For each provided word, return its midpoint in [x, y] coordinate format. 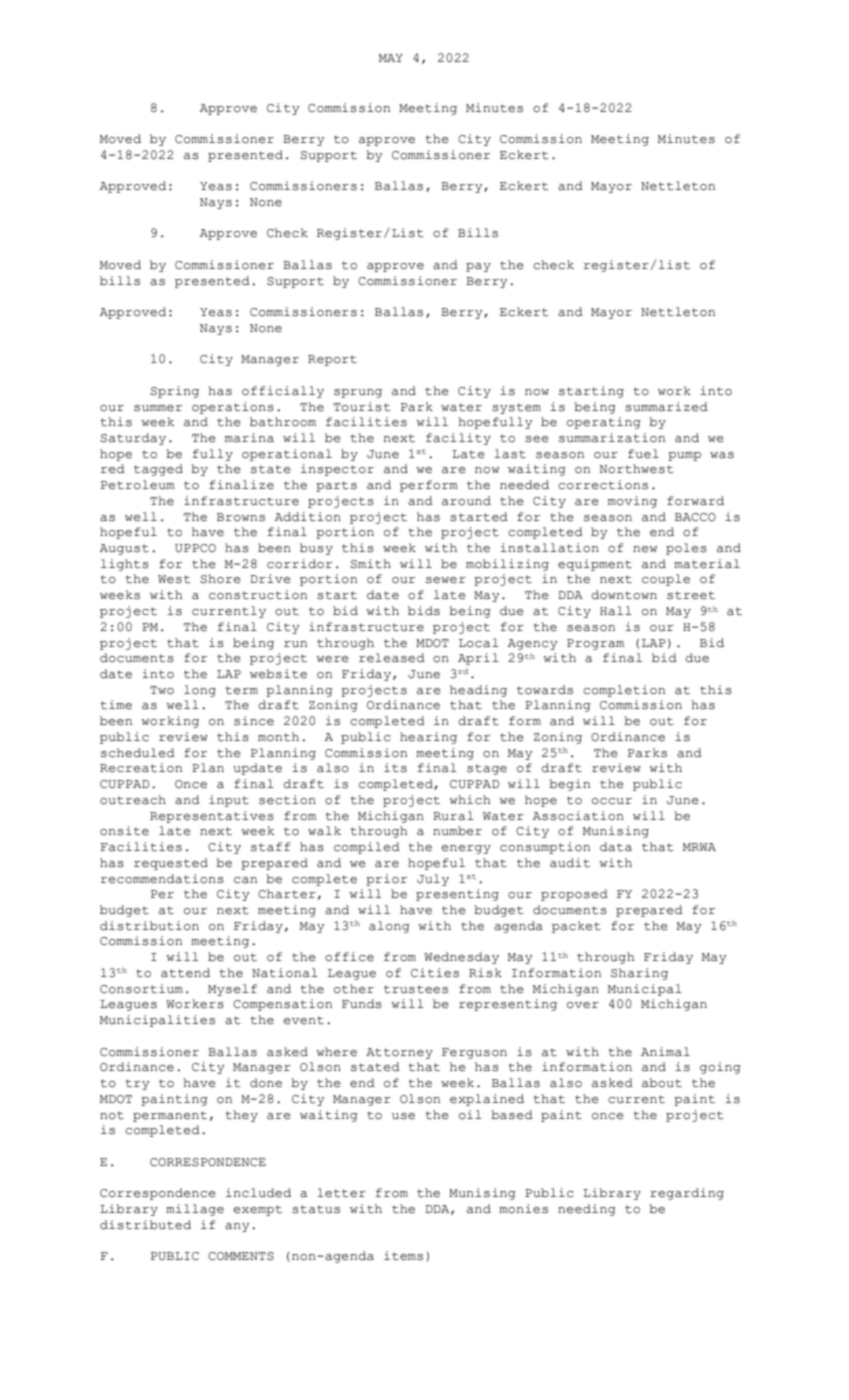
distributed [145, 1225]
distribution [149, 926]
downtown [624, 595]
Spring [174, 392]
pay [478, 267]
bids [424, 611]
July [433, 880]
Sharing [639, 974]
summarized [666, 407]
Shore [220, 579]
